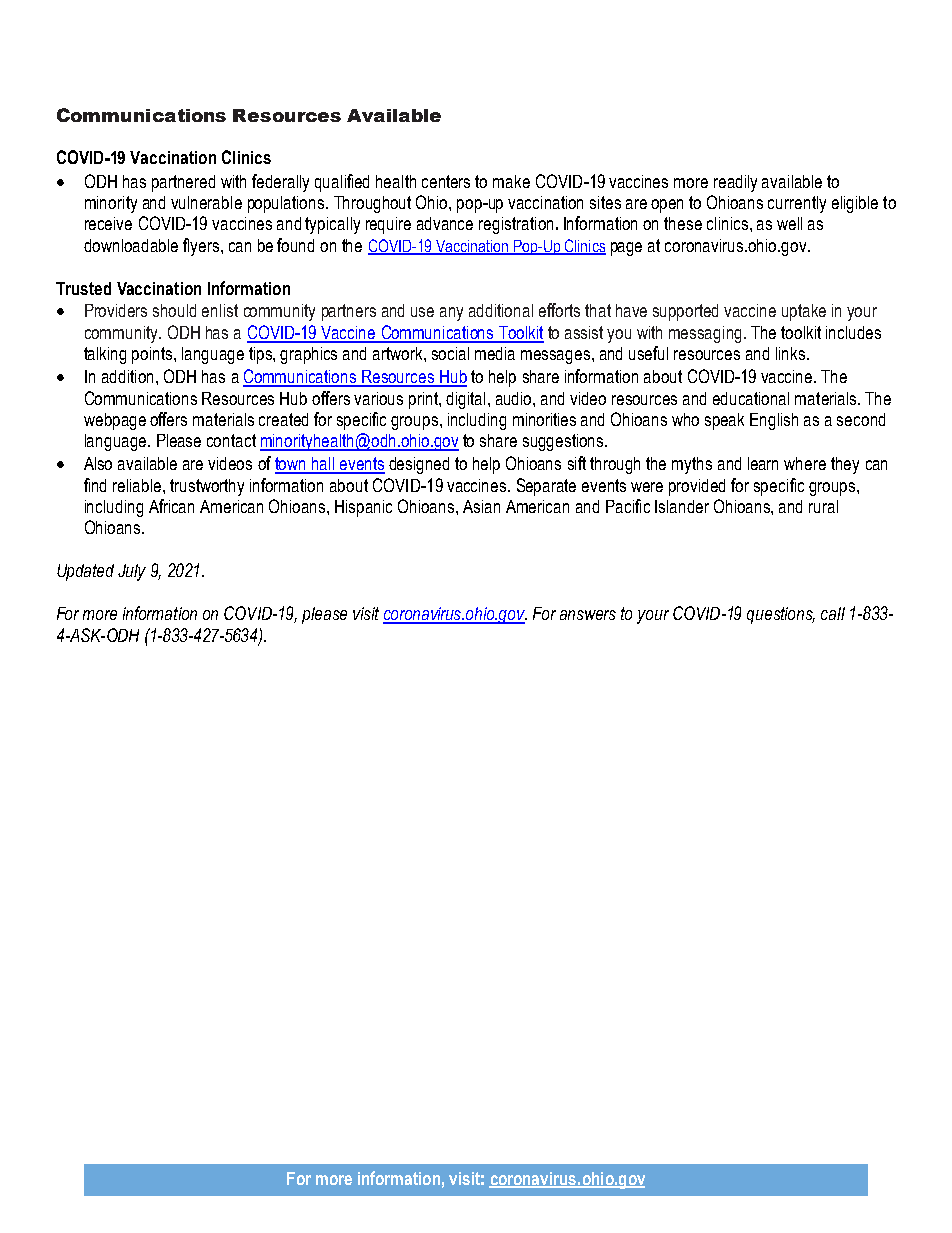 Image resolution: width=952 pixels, height=1233 pixels. What do you see at coordinates (797, 204) in the screenshot?
I see `currently` at bounding box center [797, 204].
